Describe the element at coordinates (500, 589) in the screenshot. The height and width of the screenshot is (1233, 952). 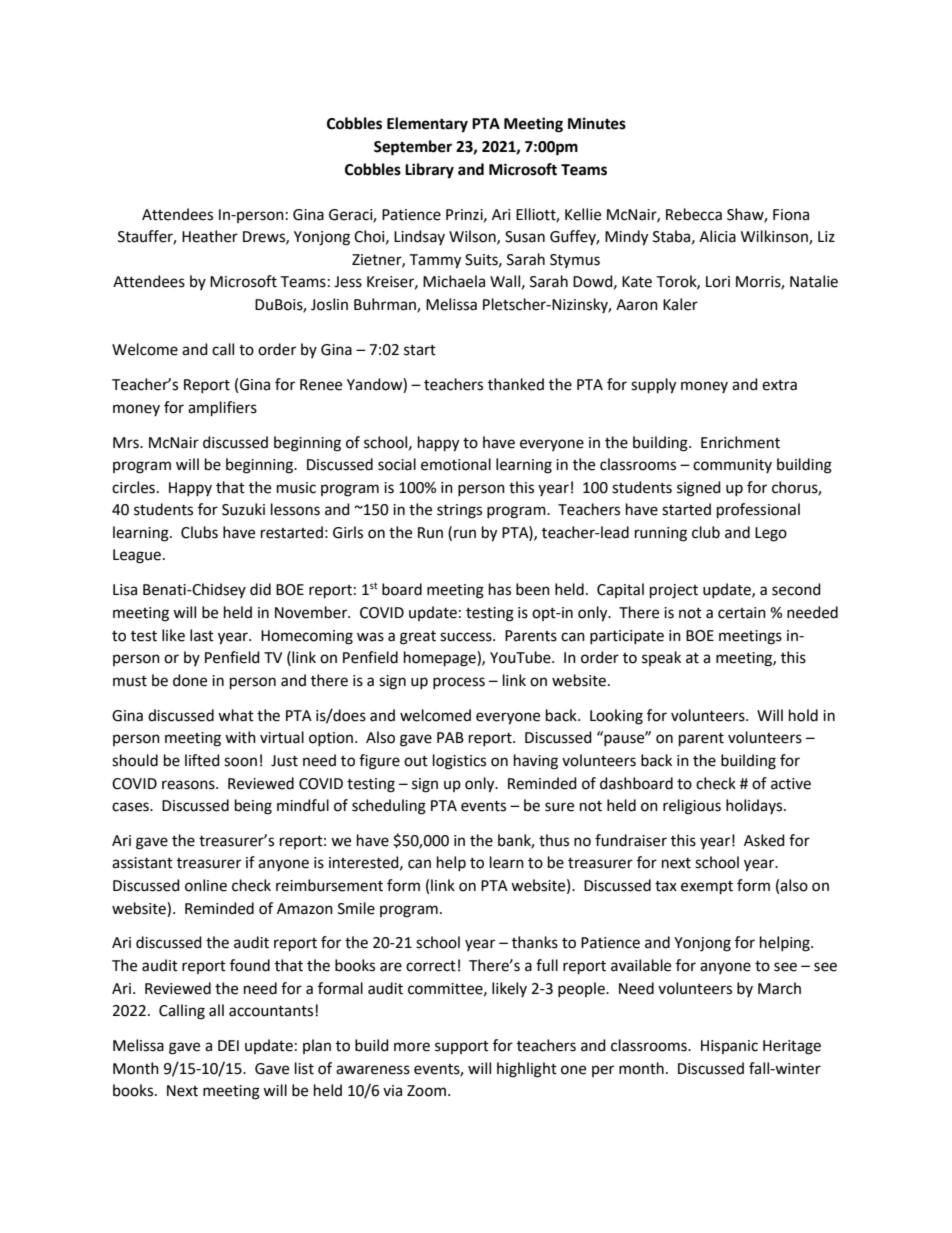
I see `has` at that location.
